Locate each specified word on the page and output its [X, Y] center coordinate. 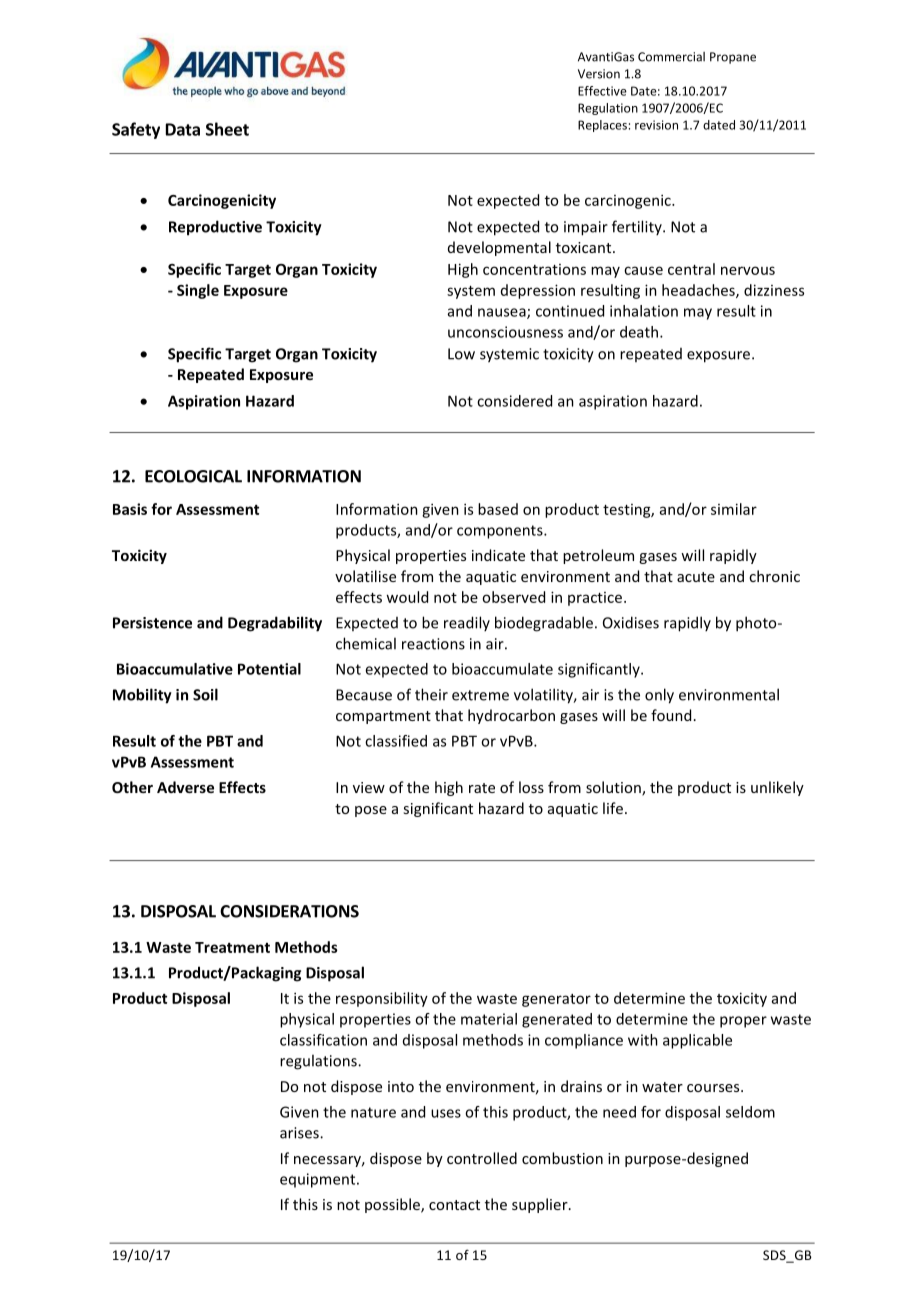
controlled [482, 1158]
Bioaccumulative [175, 669]
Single [198, 291]
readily [467, 623]
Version [599, 74]
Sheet [227, 129]
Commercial [671, 57]
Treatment [232, 947]
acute [696, 577]
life [613, 808]
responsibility [382, 999]
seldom [750, 1112]
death [640, 332]
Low [461, 354]
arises [300, 1133]
